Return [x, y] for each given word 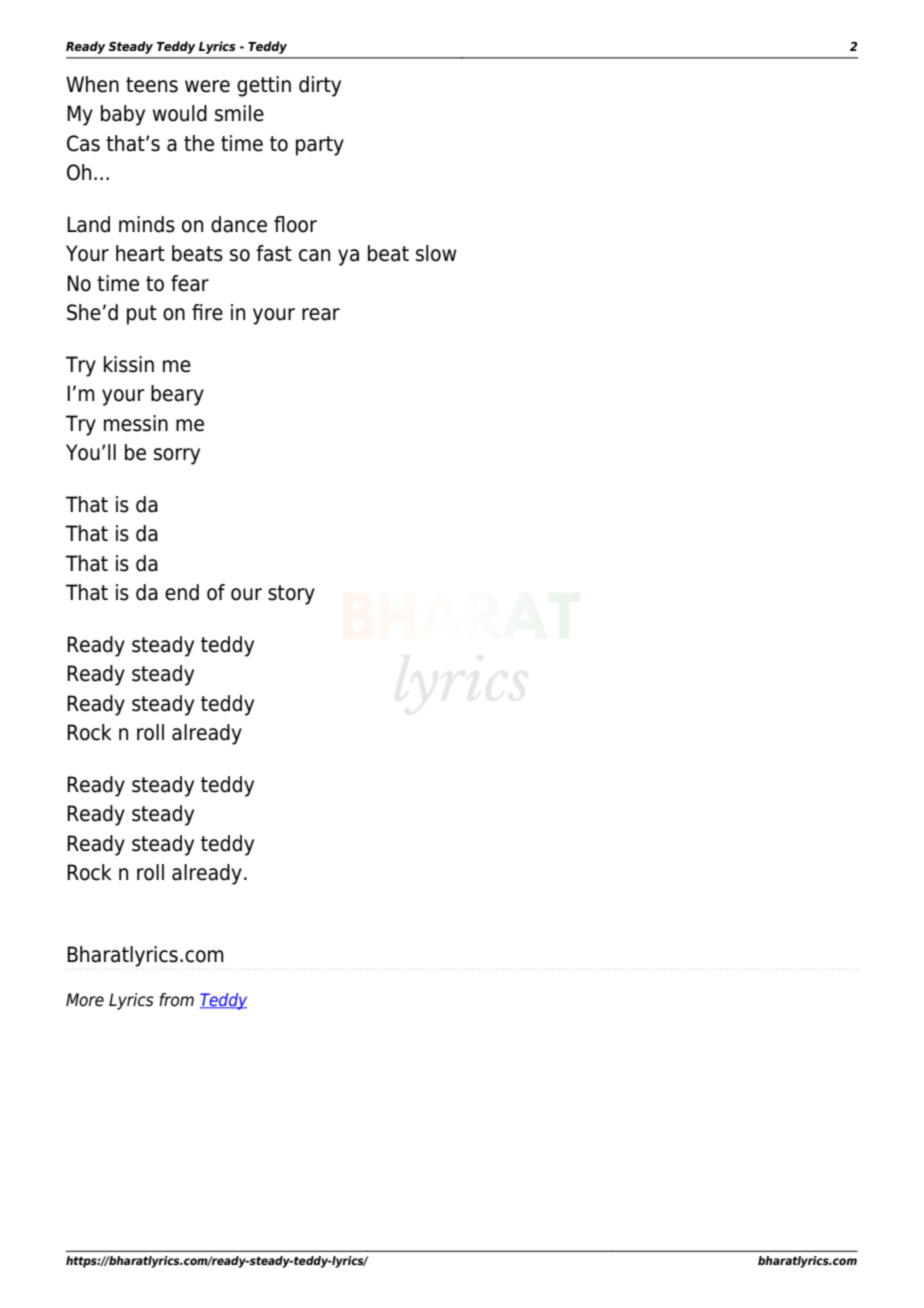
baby [123, 115]
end [182, 592]
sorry [177, 456]
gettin [264, 86]
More [85, 1000]
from [176, 1000]
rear [321, 314]
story [291, 595]
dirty [320, 86]
